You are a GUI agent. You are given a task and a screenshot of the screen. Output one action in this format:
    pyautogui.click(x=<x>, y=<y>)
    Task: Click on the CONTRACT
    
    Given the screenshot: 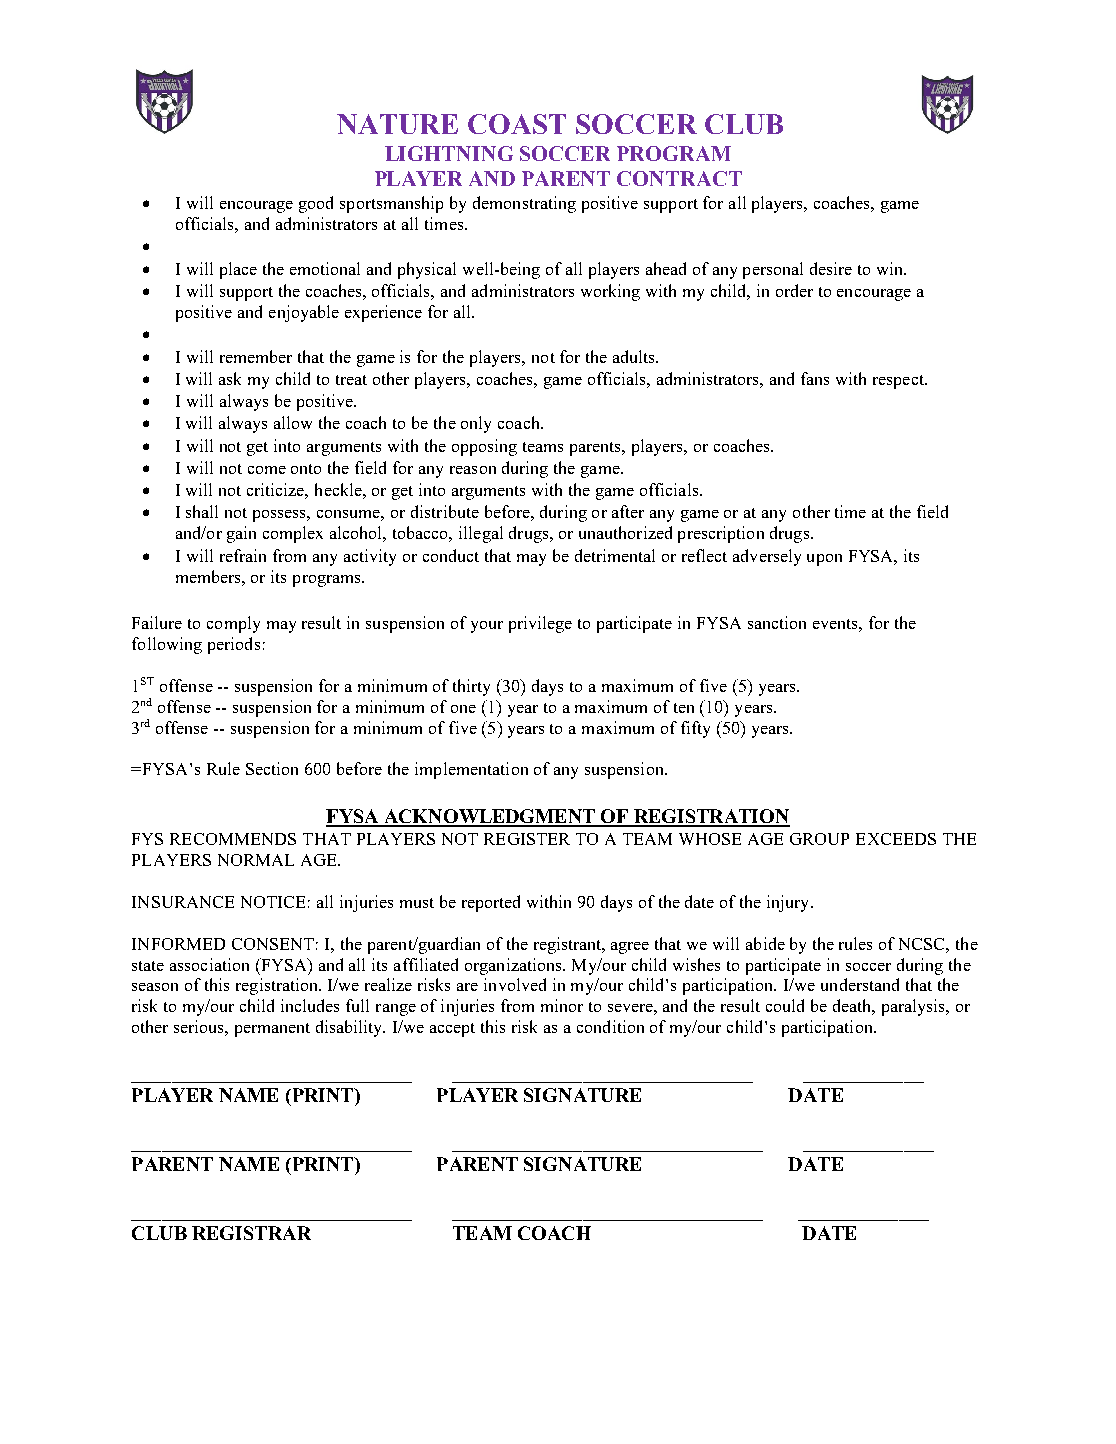 What is the action you would take?
    pyautogui.click(x=679, y=178)
